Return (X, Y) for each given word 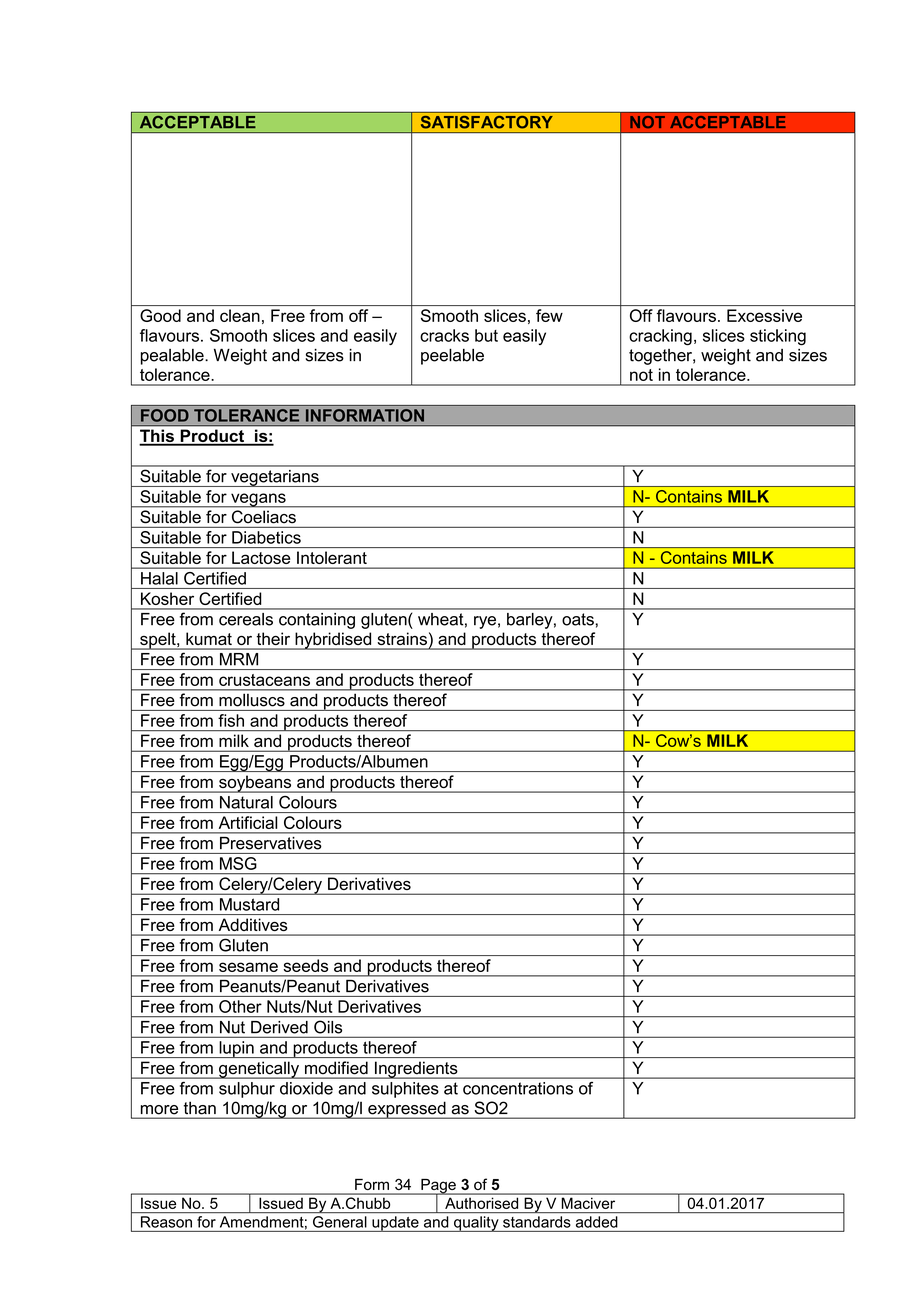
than (200, 1108)
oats (579, 619)
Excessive (764, 315)
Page (438, 1187)
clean (240, 315)
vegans (258, 500)
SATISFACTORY (486, 122)
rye (485, 622)
